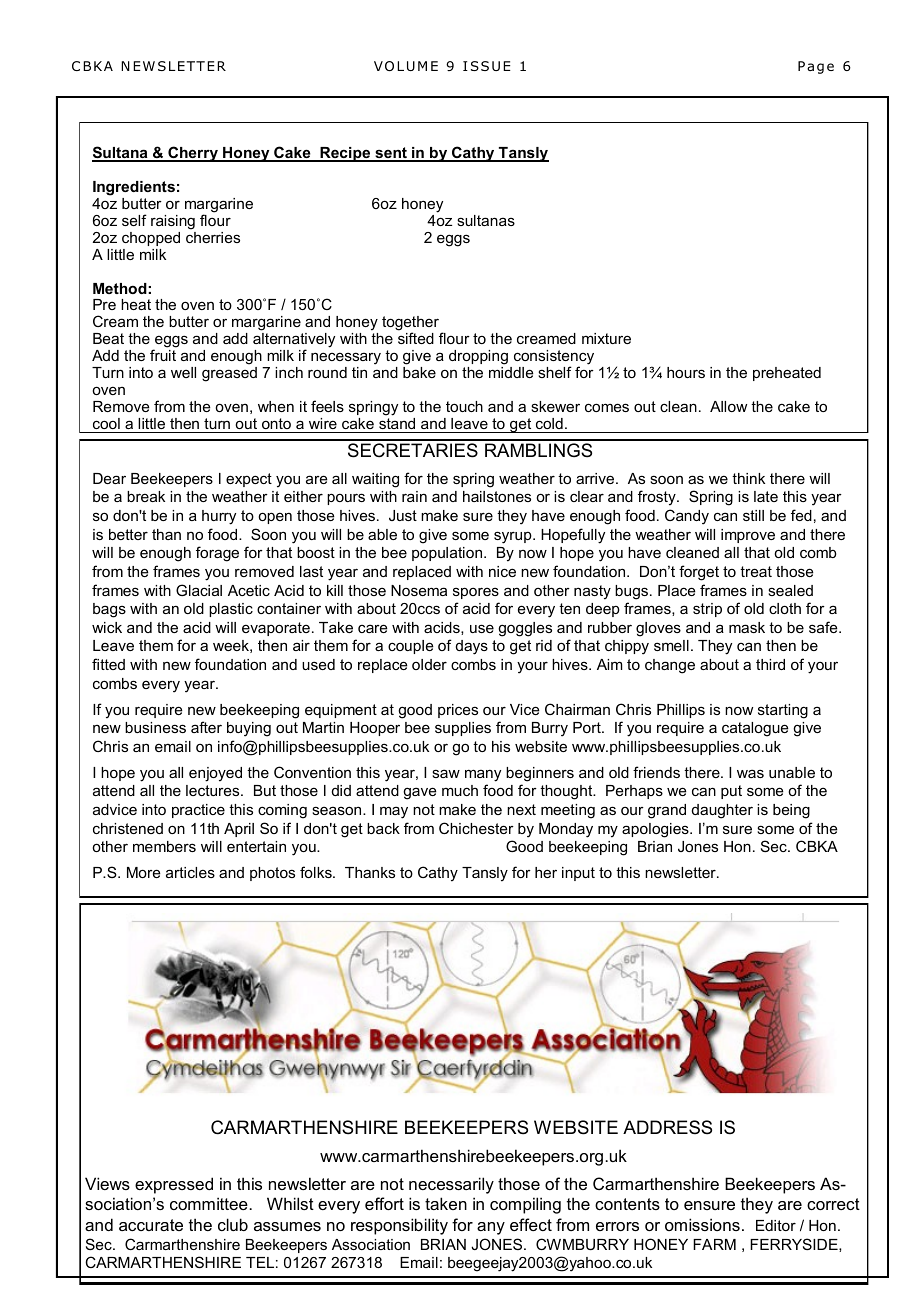  I want to click on raising, so click(173, 222).
